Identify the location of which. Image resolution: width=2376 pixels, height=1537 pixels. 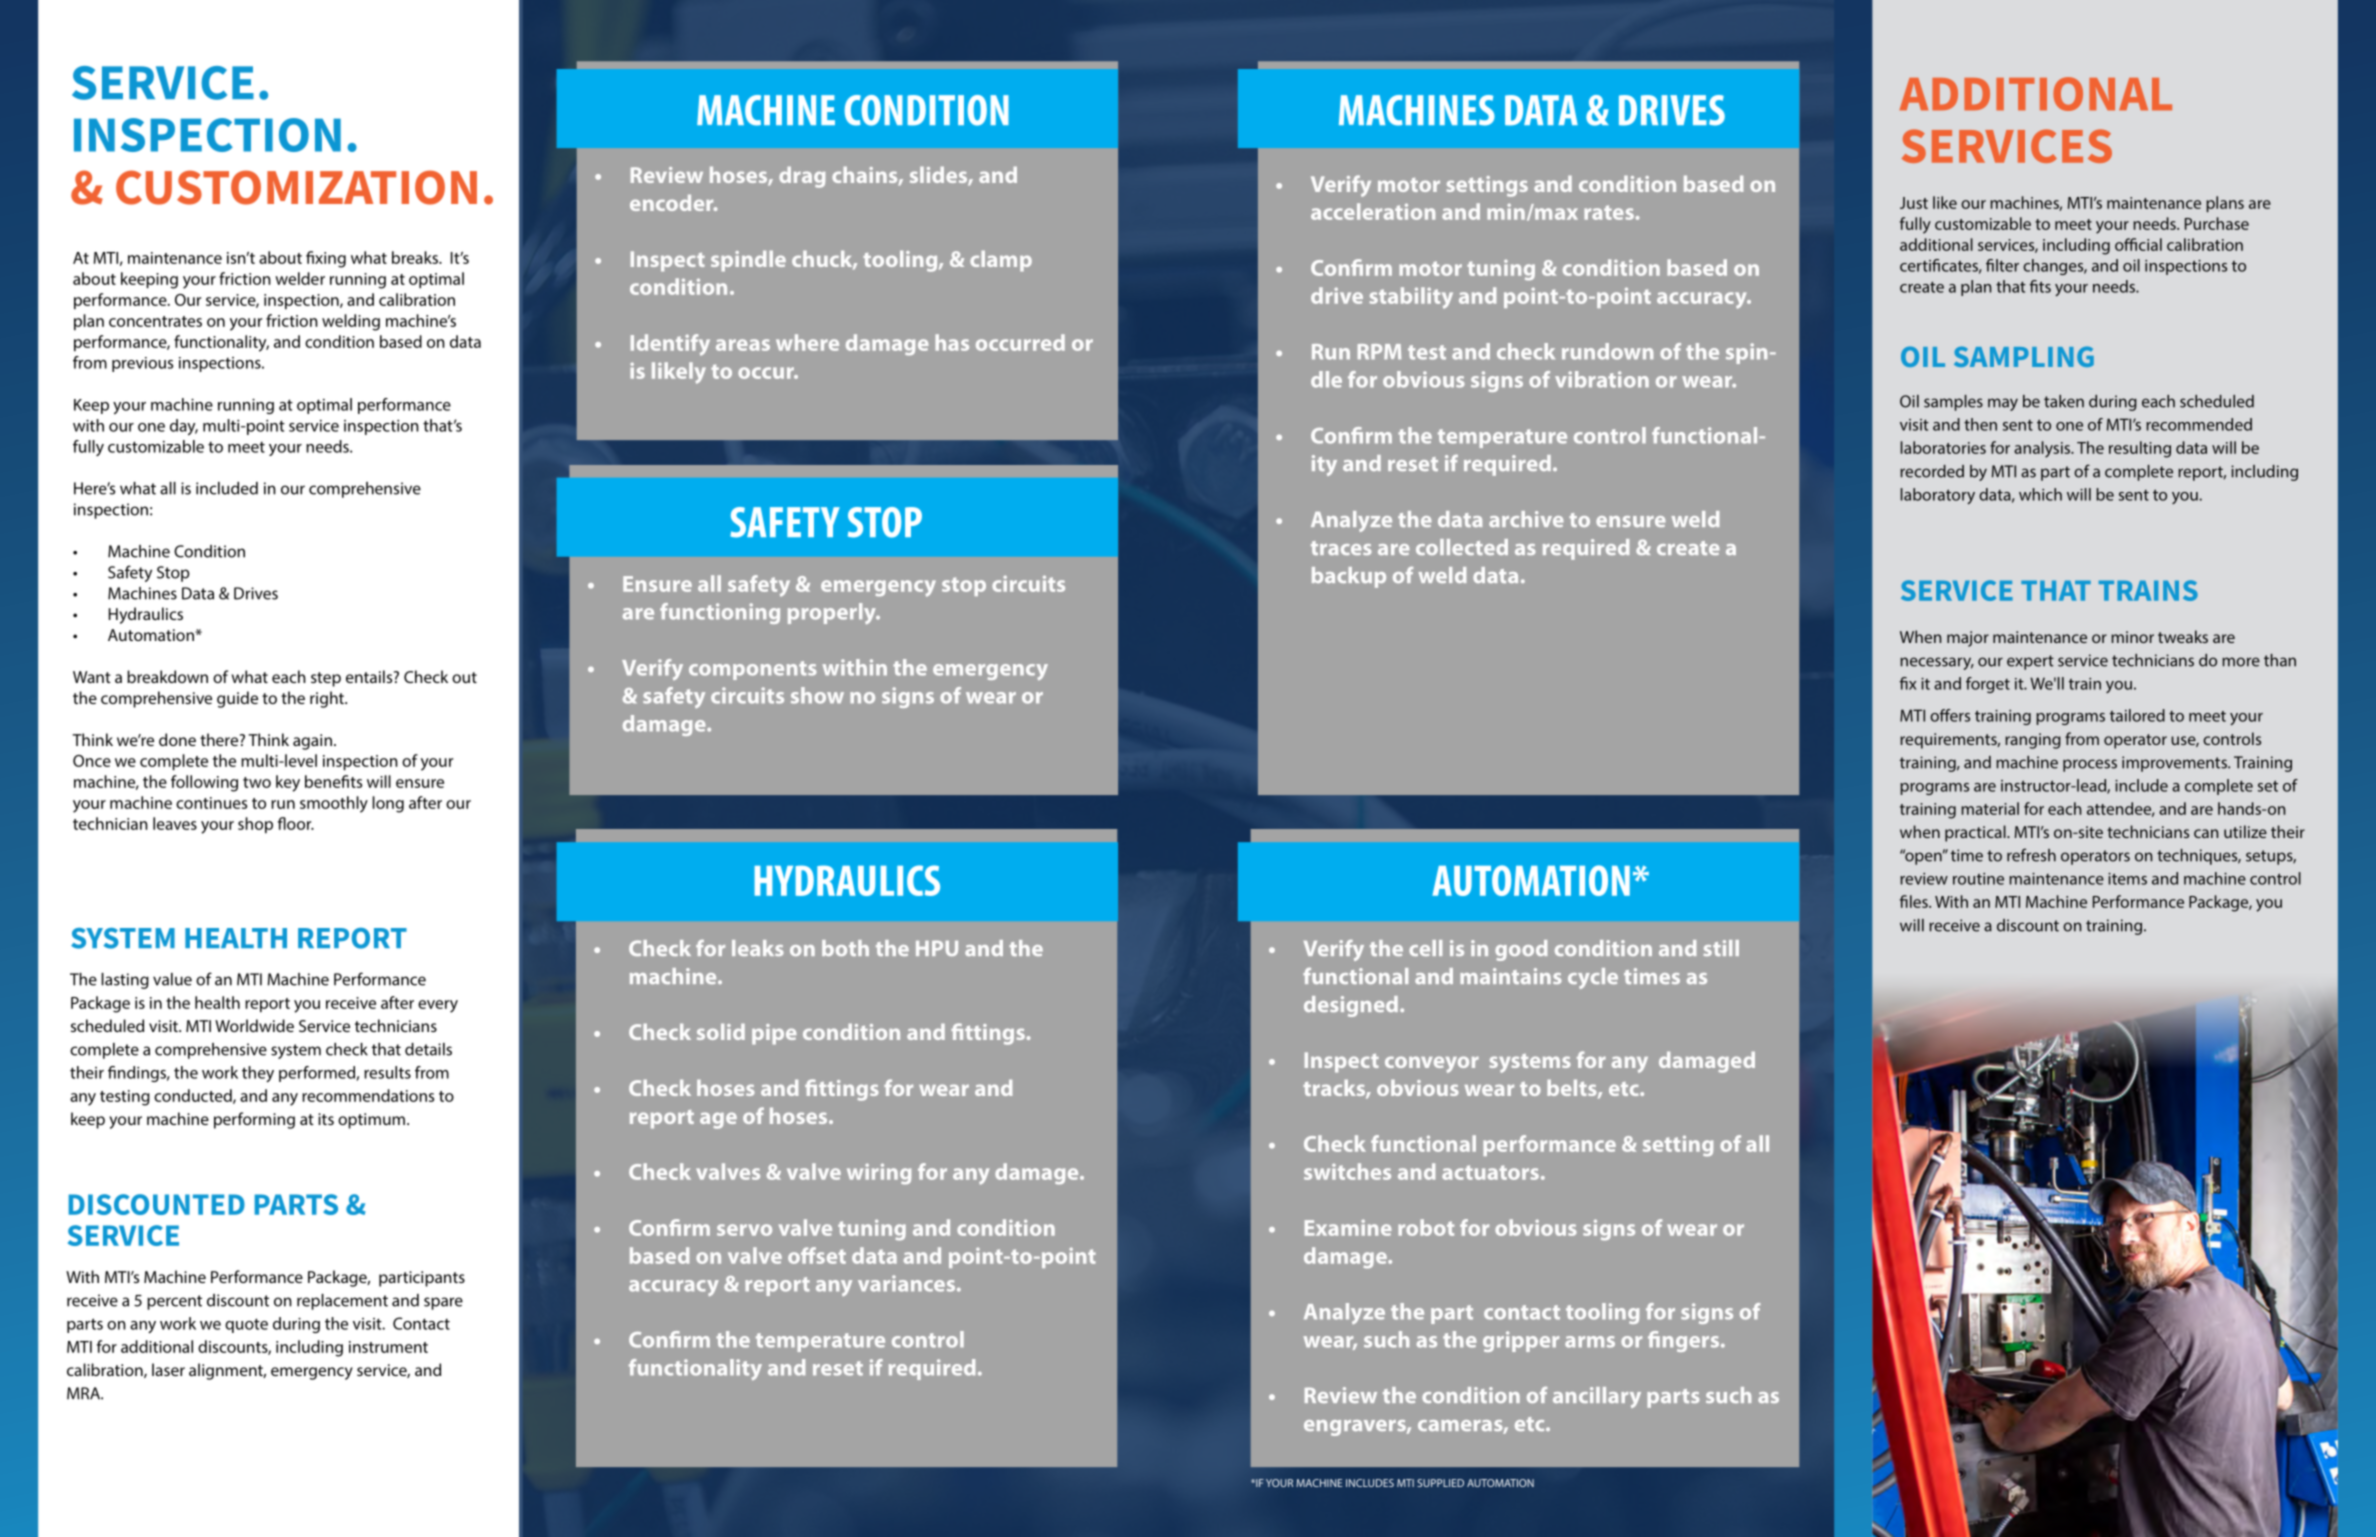
(2040, 494).
